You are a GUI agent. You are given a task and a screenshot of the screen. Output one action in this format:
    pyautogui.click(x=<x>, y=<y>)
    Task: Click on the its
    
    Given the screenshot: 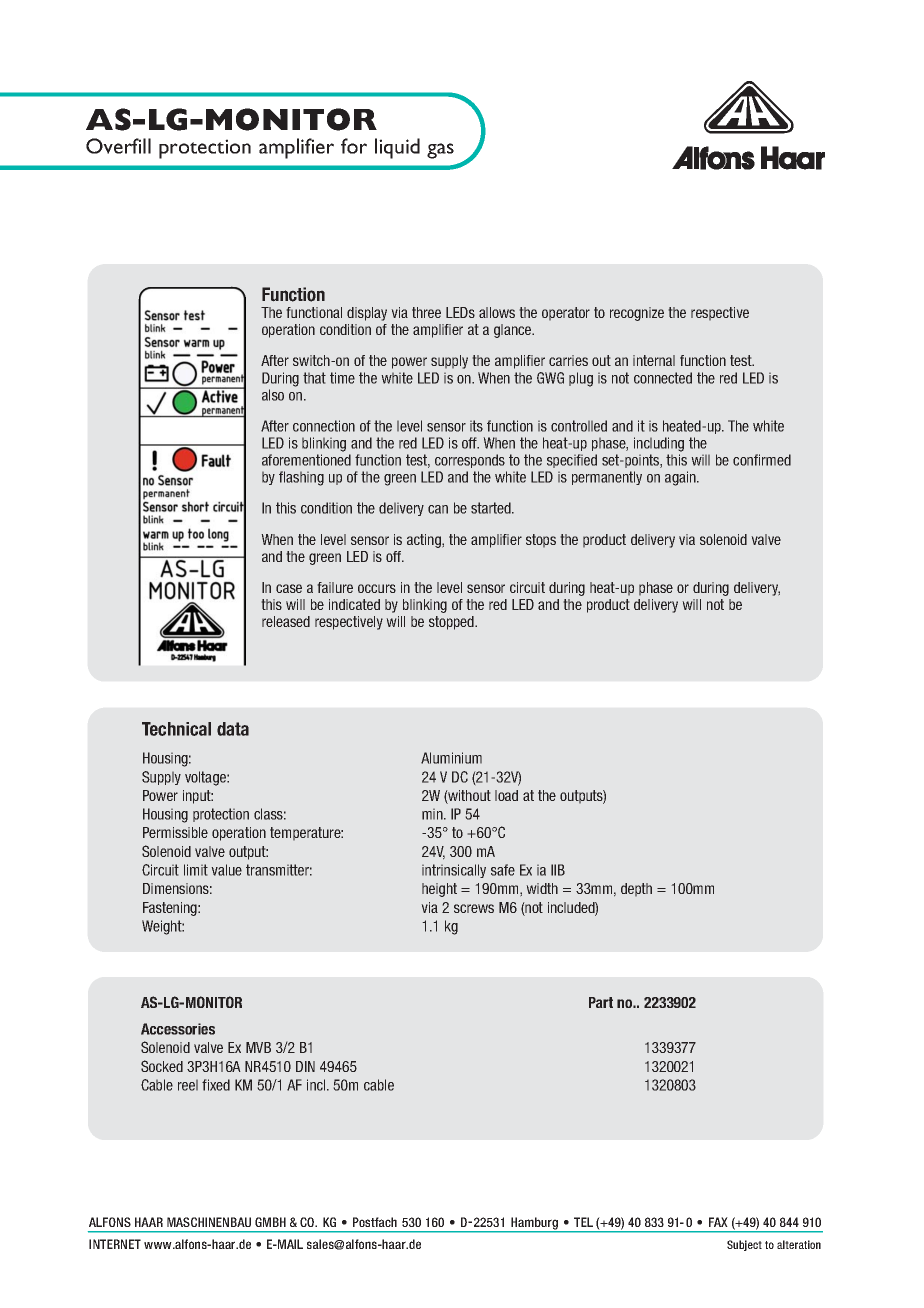 What is the action you would take?
    pyautogui.click(x=476, y=426)
